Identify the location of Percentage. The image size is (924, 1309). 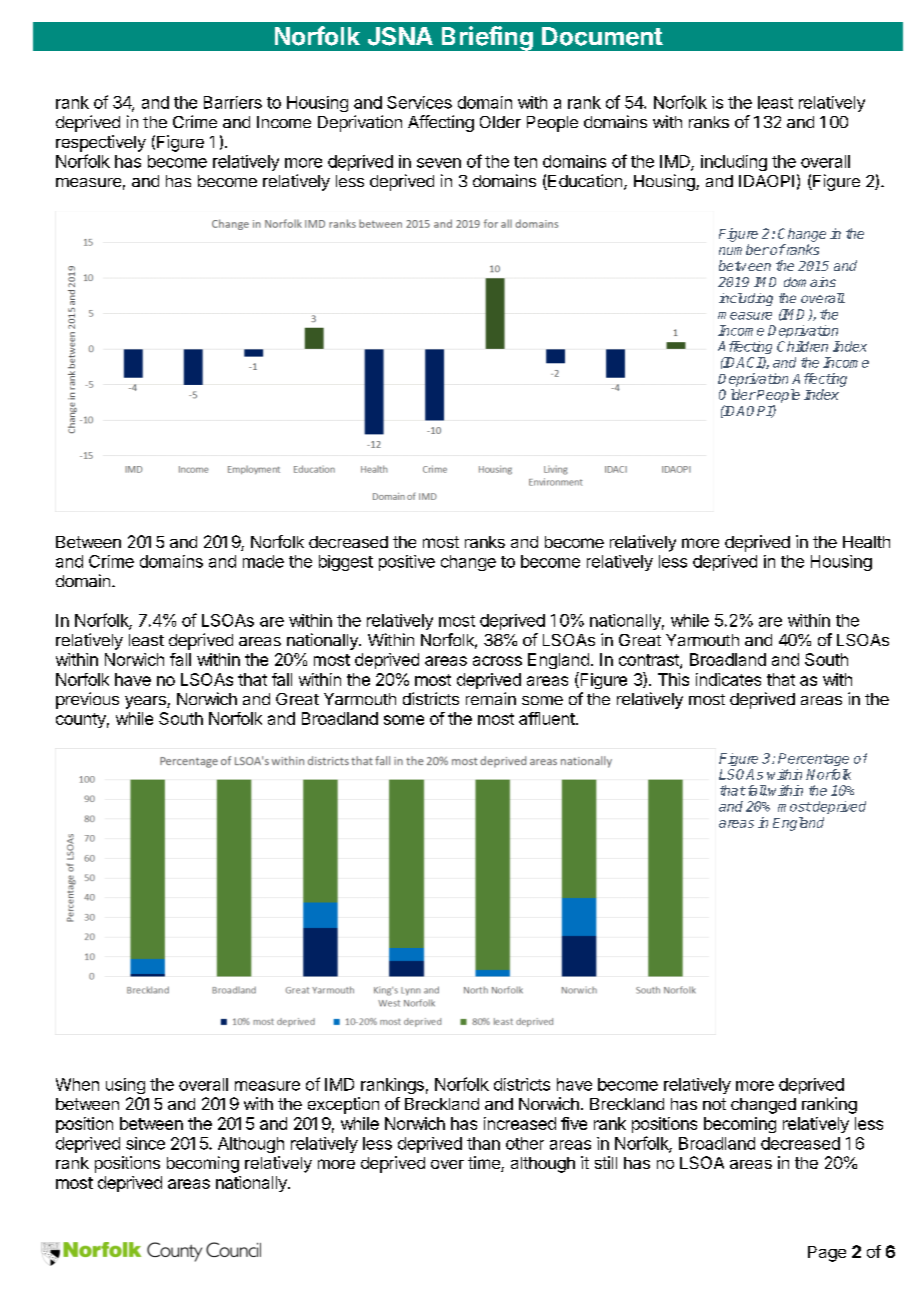
(813, 759).
